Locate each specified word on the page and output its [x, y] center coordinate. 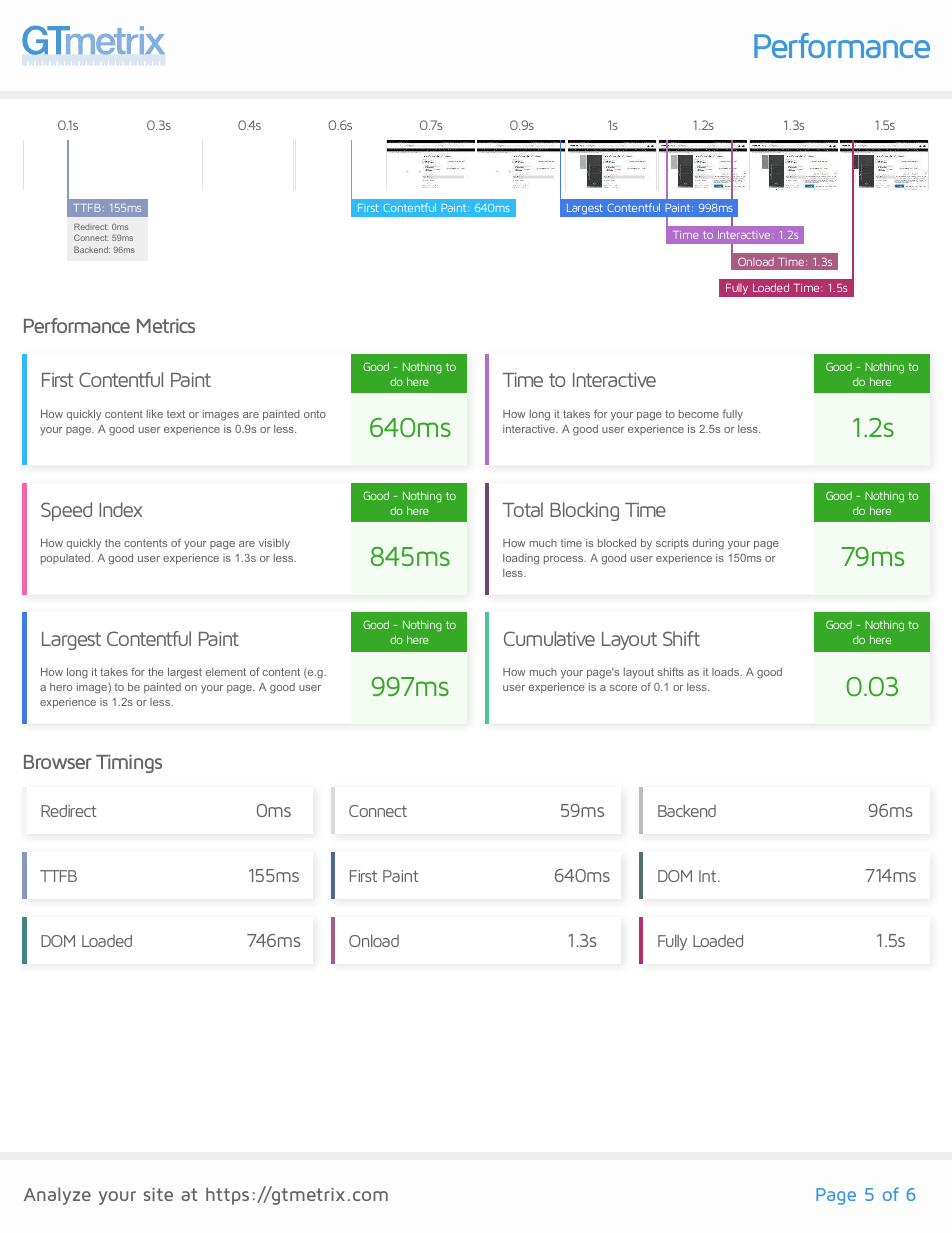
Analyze [57, 1196]
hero [61, 687]
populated [65, 559]
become [699, 414]
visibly [274, 544]
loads [726, 672]
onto [315, 414]
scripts [672, 544]
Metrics [166, 325]
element [226, 672]
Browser [58, 762]
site [158, 1194]
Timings [129, 763]
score [623, 688]
